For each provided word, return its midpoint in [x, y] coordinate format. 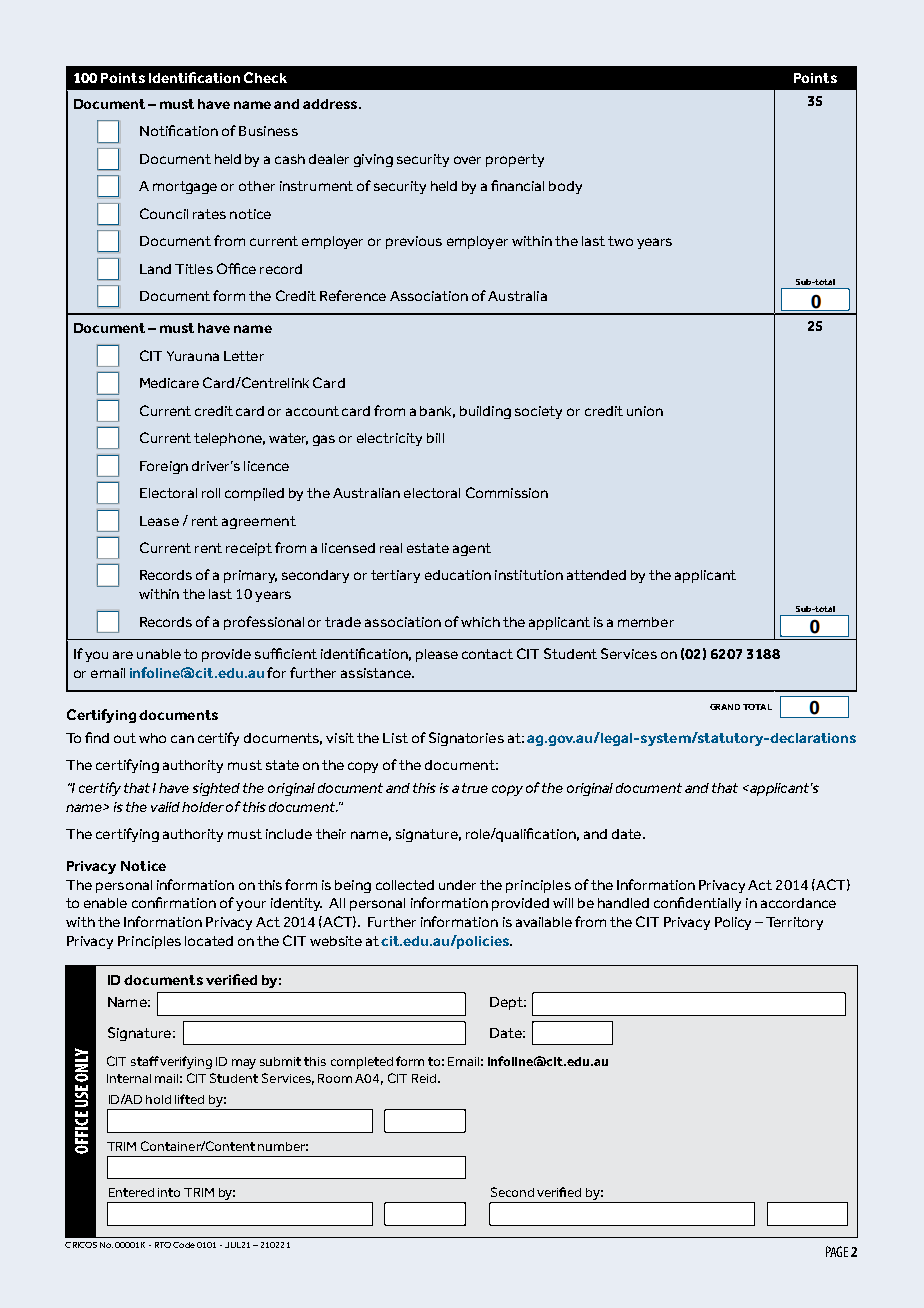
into [169, 1192]
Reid [424, 1078]
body [565, 187]
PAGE [837, 1251]
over [467, 160]
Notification [179, 130]
